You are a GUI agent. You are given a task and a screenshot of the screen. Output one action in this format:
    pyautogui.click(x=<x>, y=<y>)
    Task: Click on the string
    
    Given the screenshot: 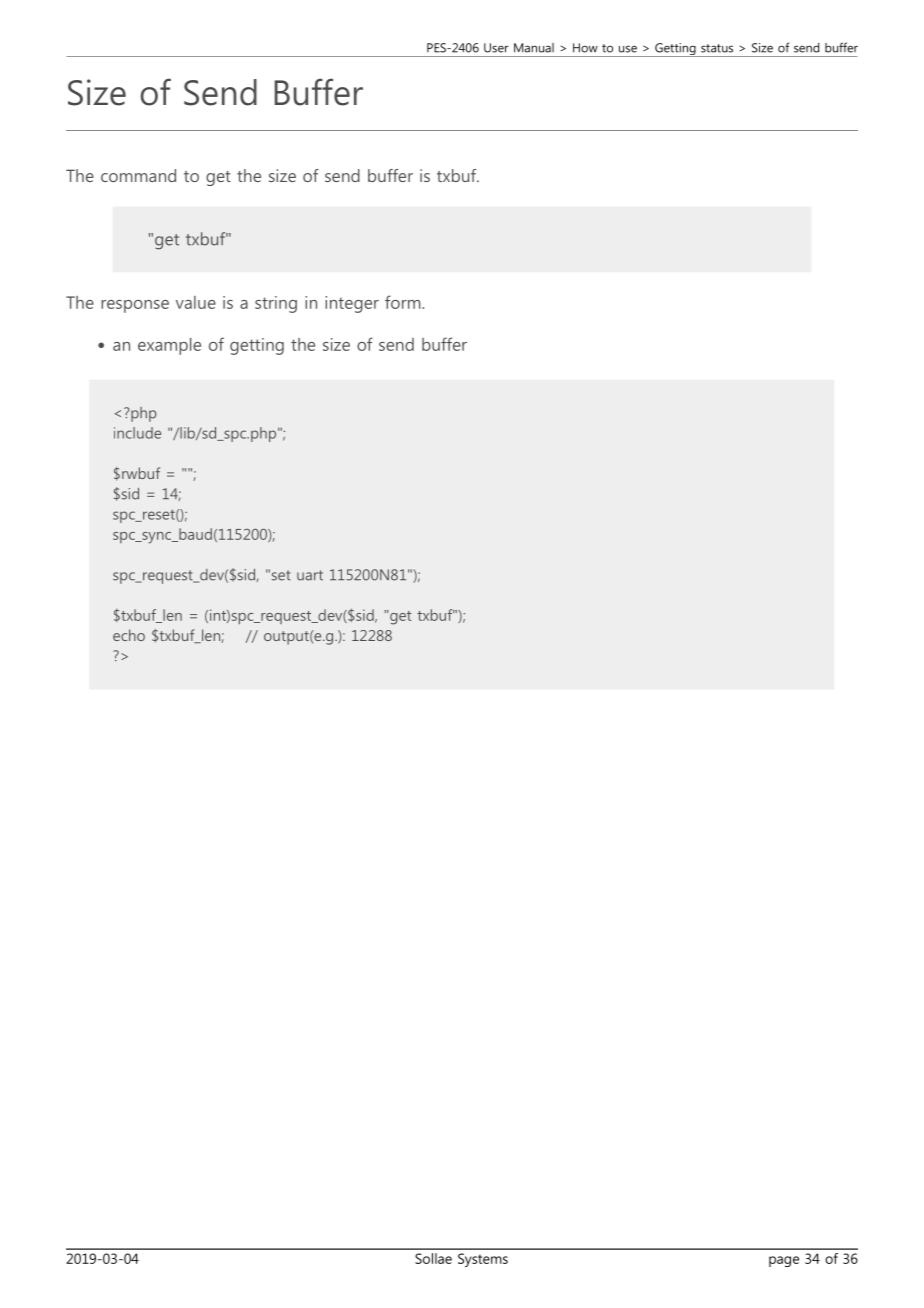 What is the action you would take?
    pyautogui.click(x=276, y=304)
